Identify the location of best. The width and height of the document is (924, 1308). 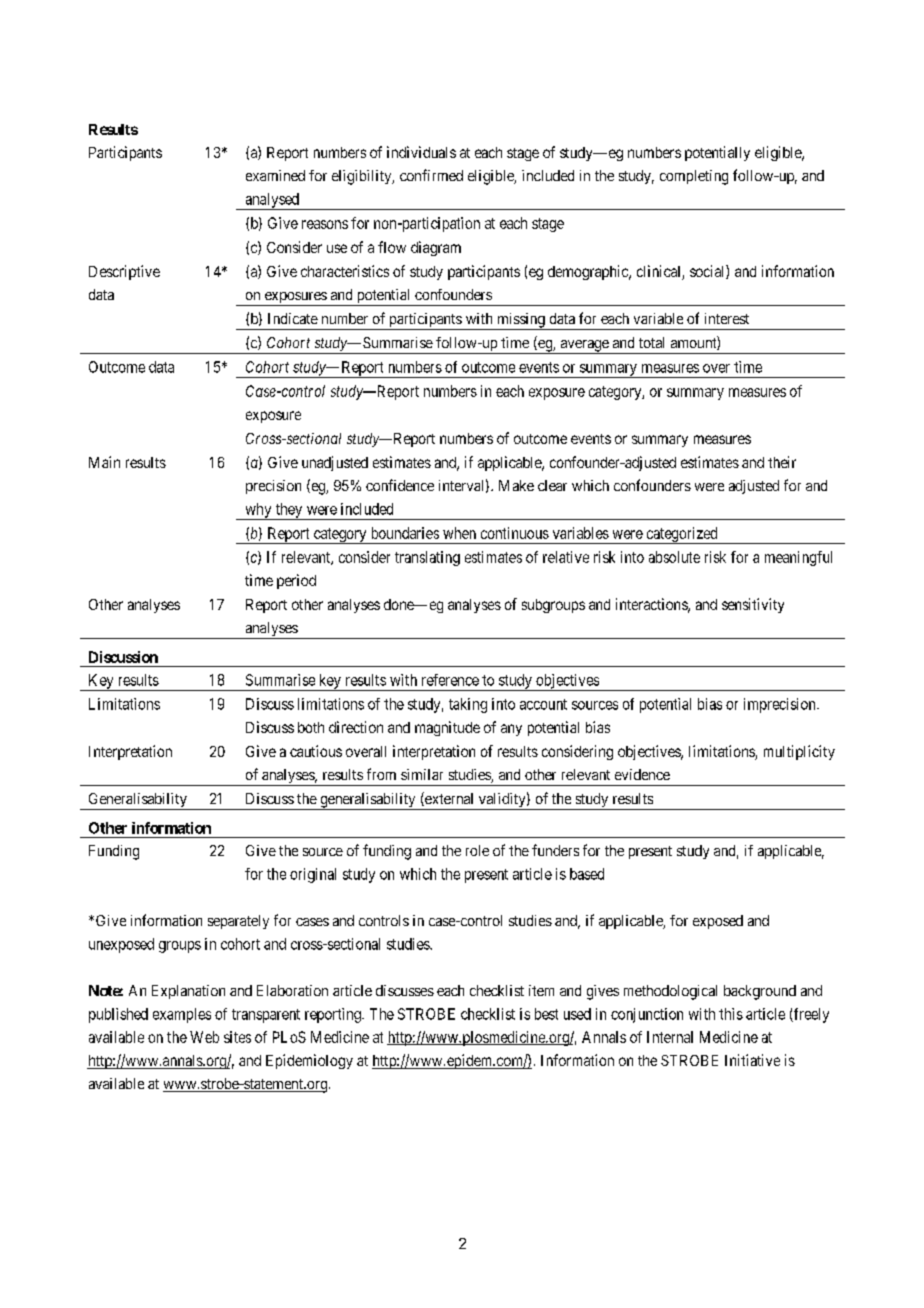
(546, 1014).
